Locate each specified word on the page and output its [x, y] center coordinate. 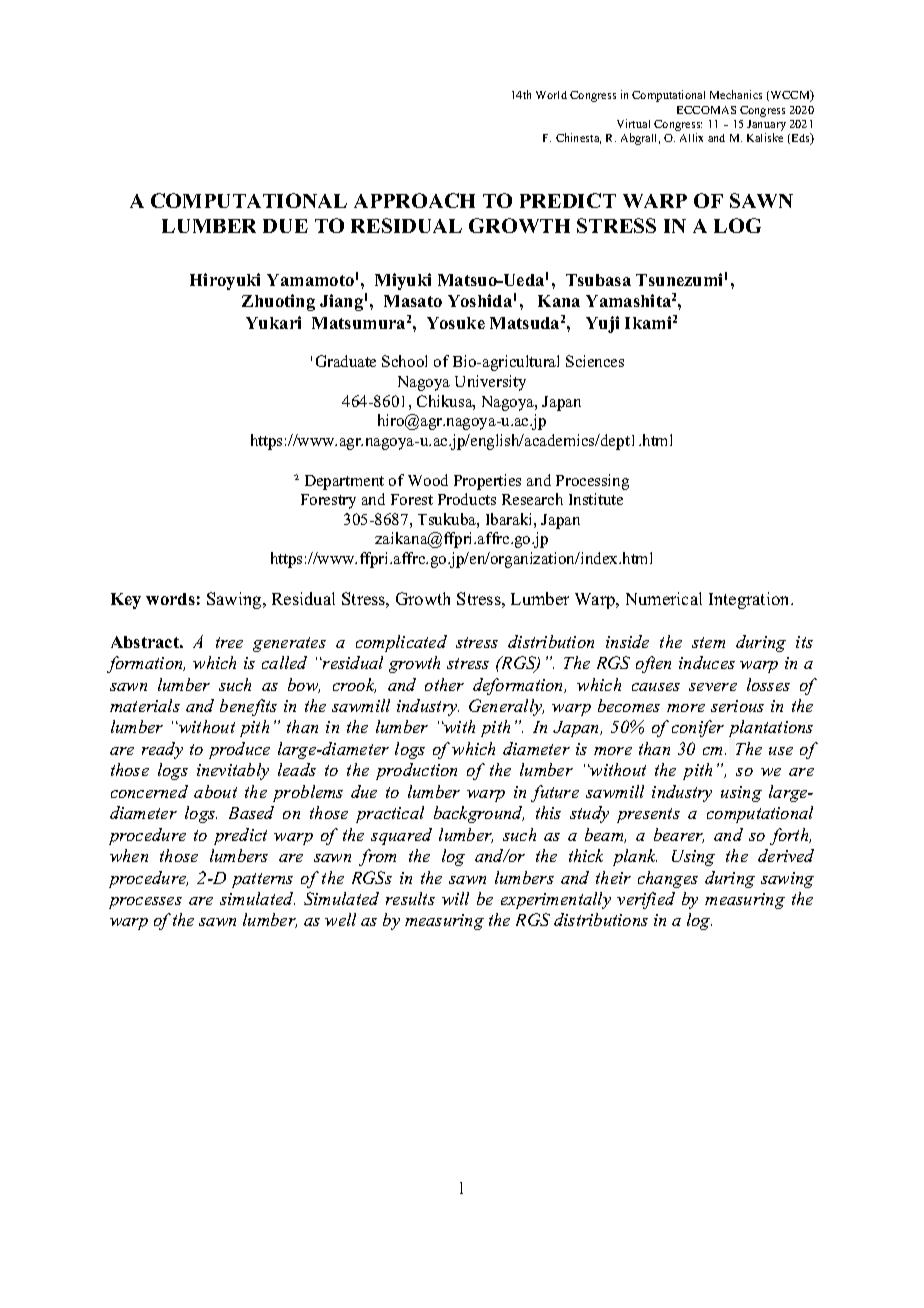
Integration [750, 600]
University [490, 383]
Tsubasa [598, 280]
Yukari [273, 322]
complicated [401, 643]
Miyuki [403, 281]
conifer [698, 728]
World [551, 95]
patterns [262, 880]
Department [344, 482]
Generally [506, 707]
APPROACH [414, 200]
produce [239, 750]
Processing [592, 482]
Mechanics [736, 94]
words [170, 599]
